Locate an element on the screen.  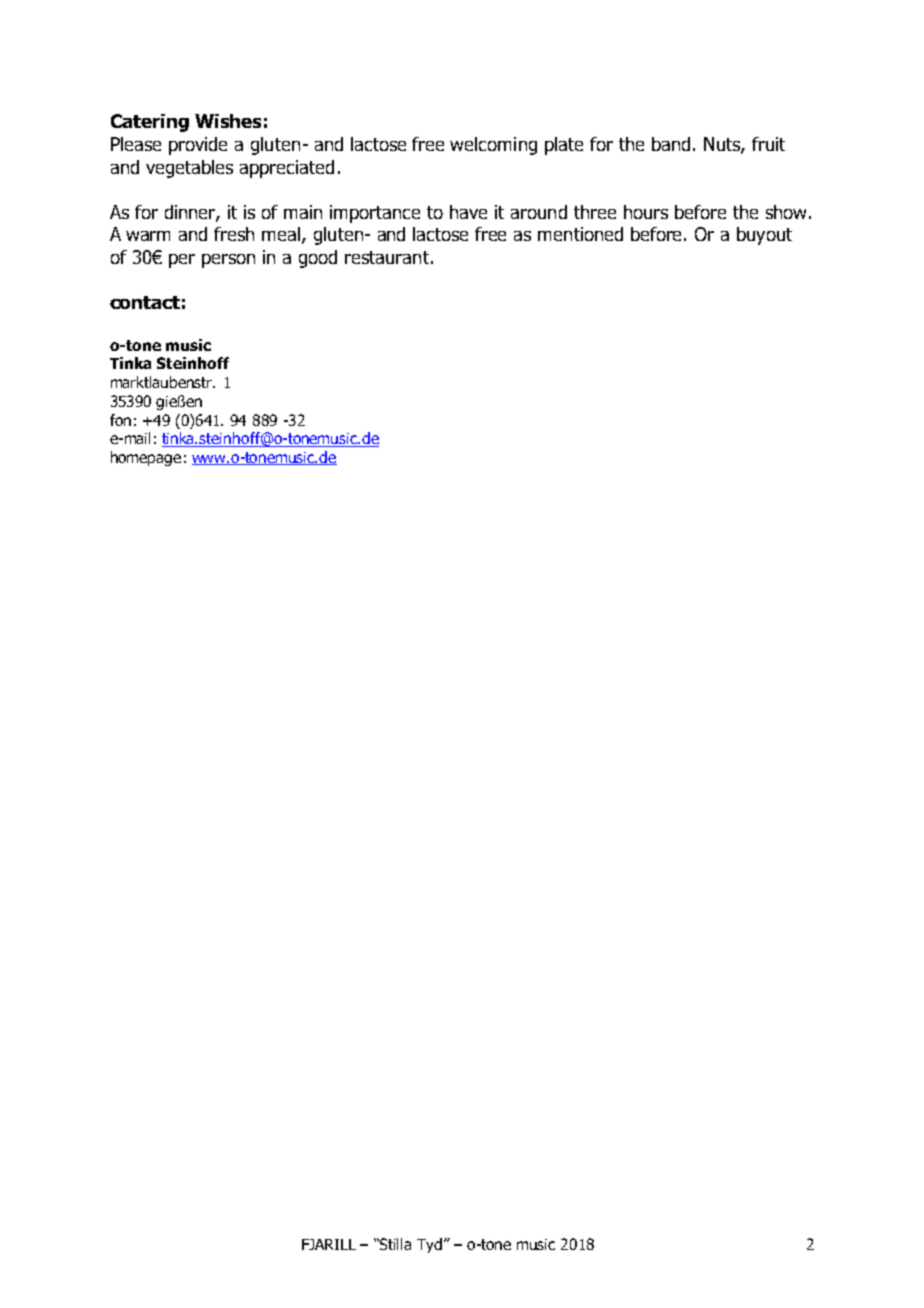
Wishes is located at coordinates (228, 121).
